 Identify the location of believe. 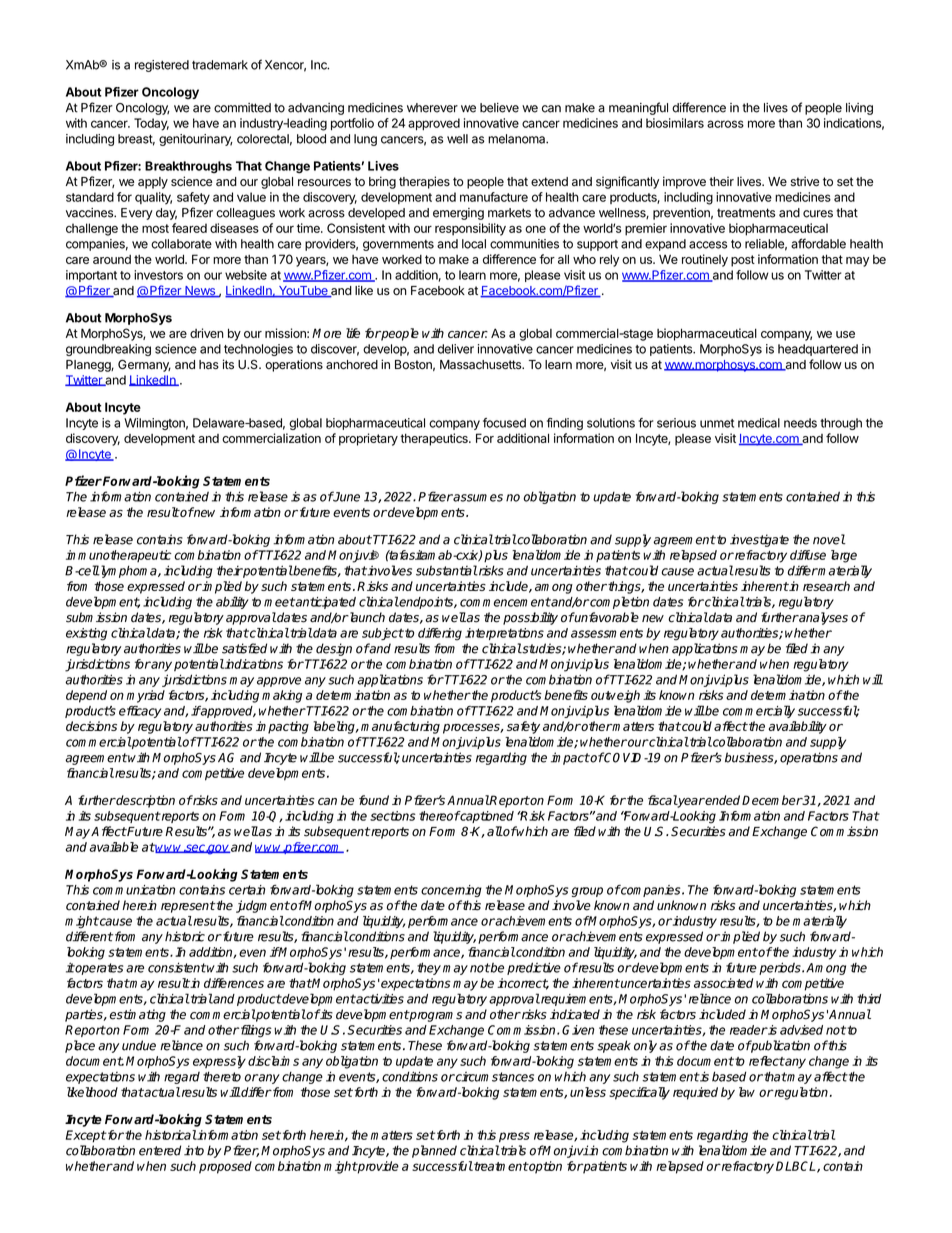
(499, 108).
